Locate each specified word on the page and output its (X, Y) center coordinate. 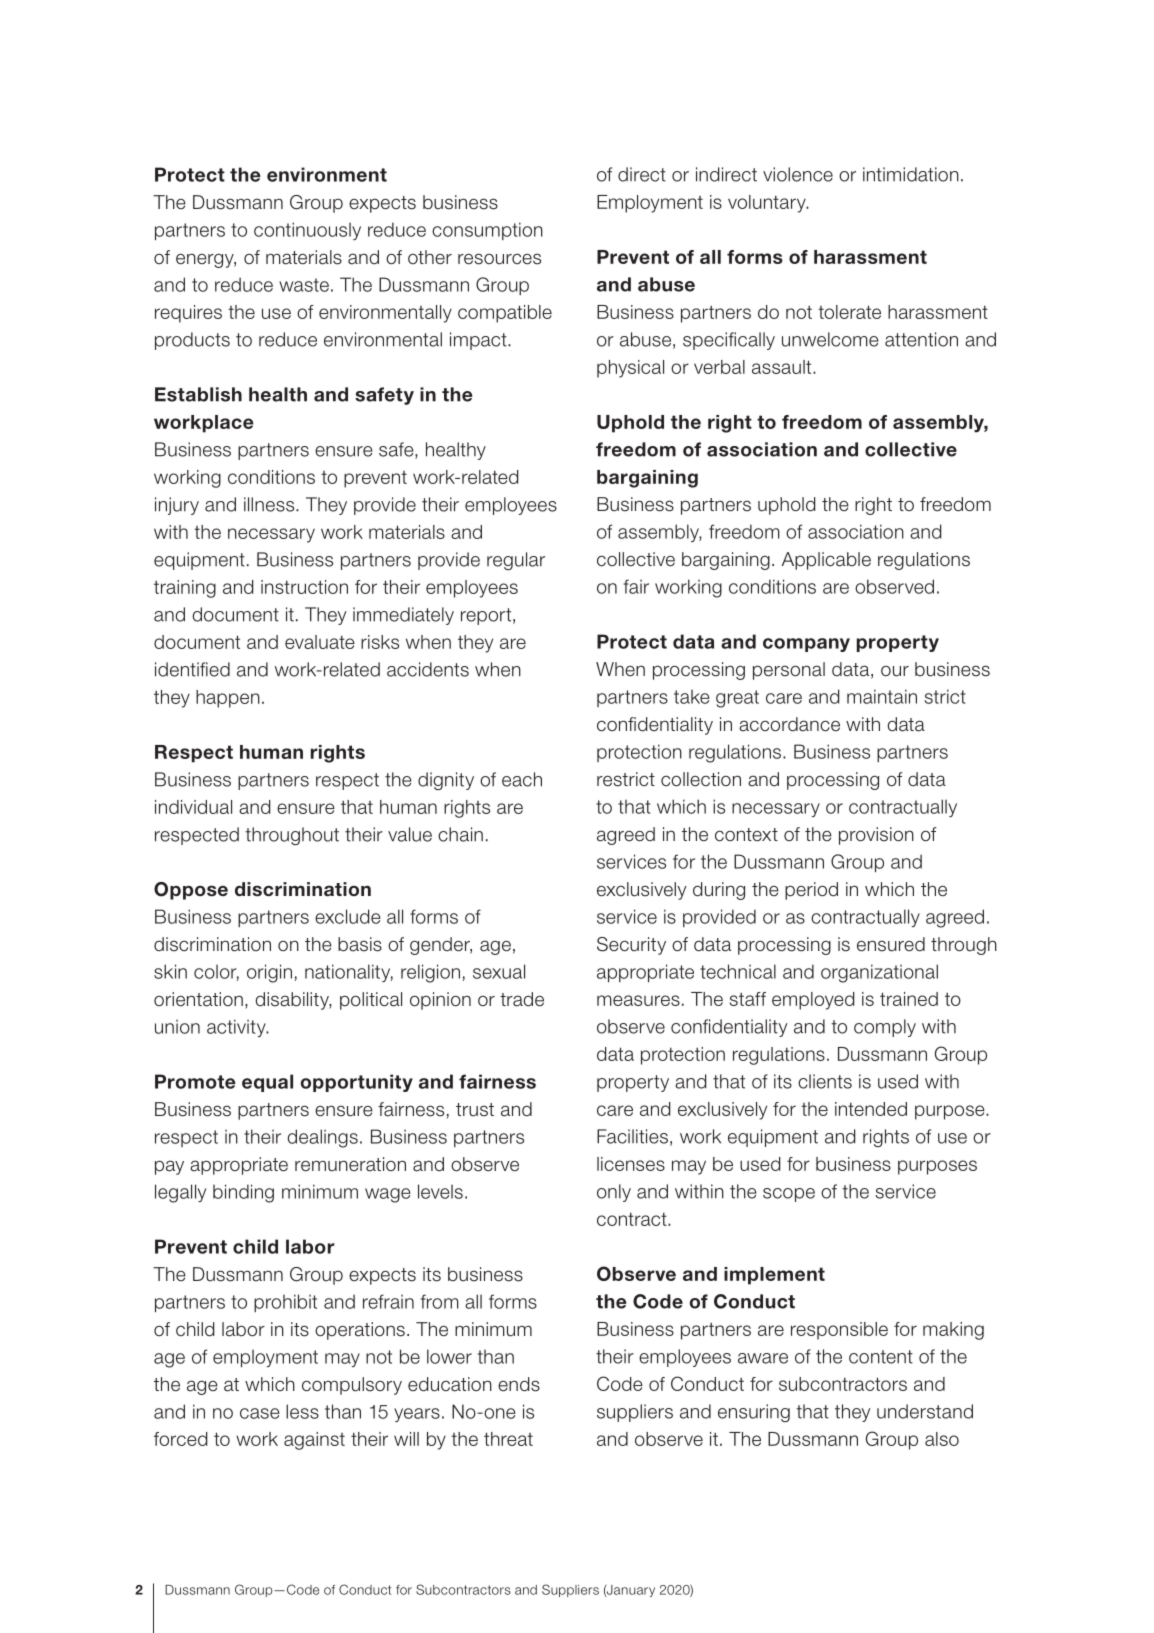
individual (193, 807)
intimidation (911, 174)
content (881, 1357)
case (260, 1413)
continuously (307, 231)
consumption (487, 231)
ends (519, 1384)
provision (876, 836)
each (522, 779)
